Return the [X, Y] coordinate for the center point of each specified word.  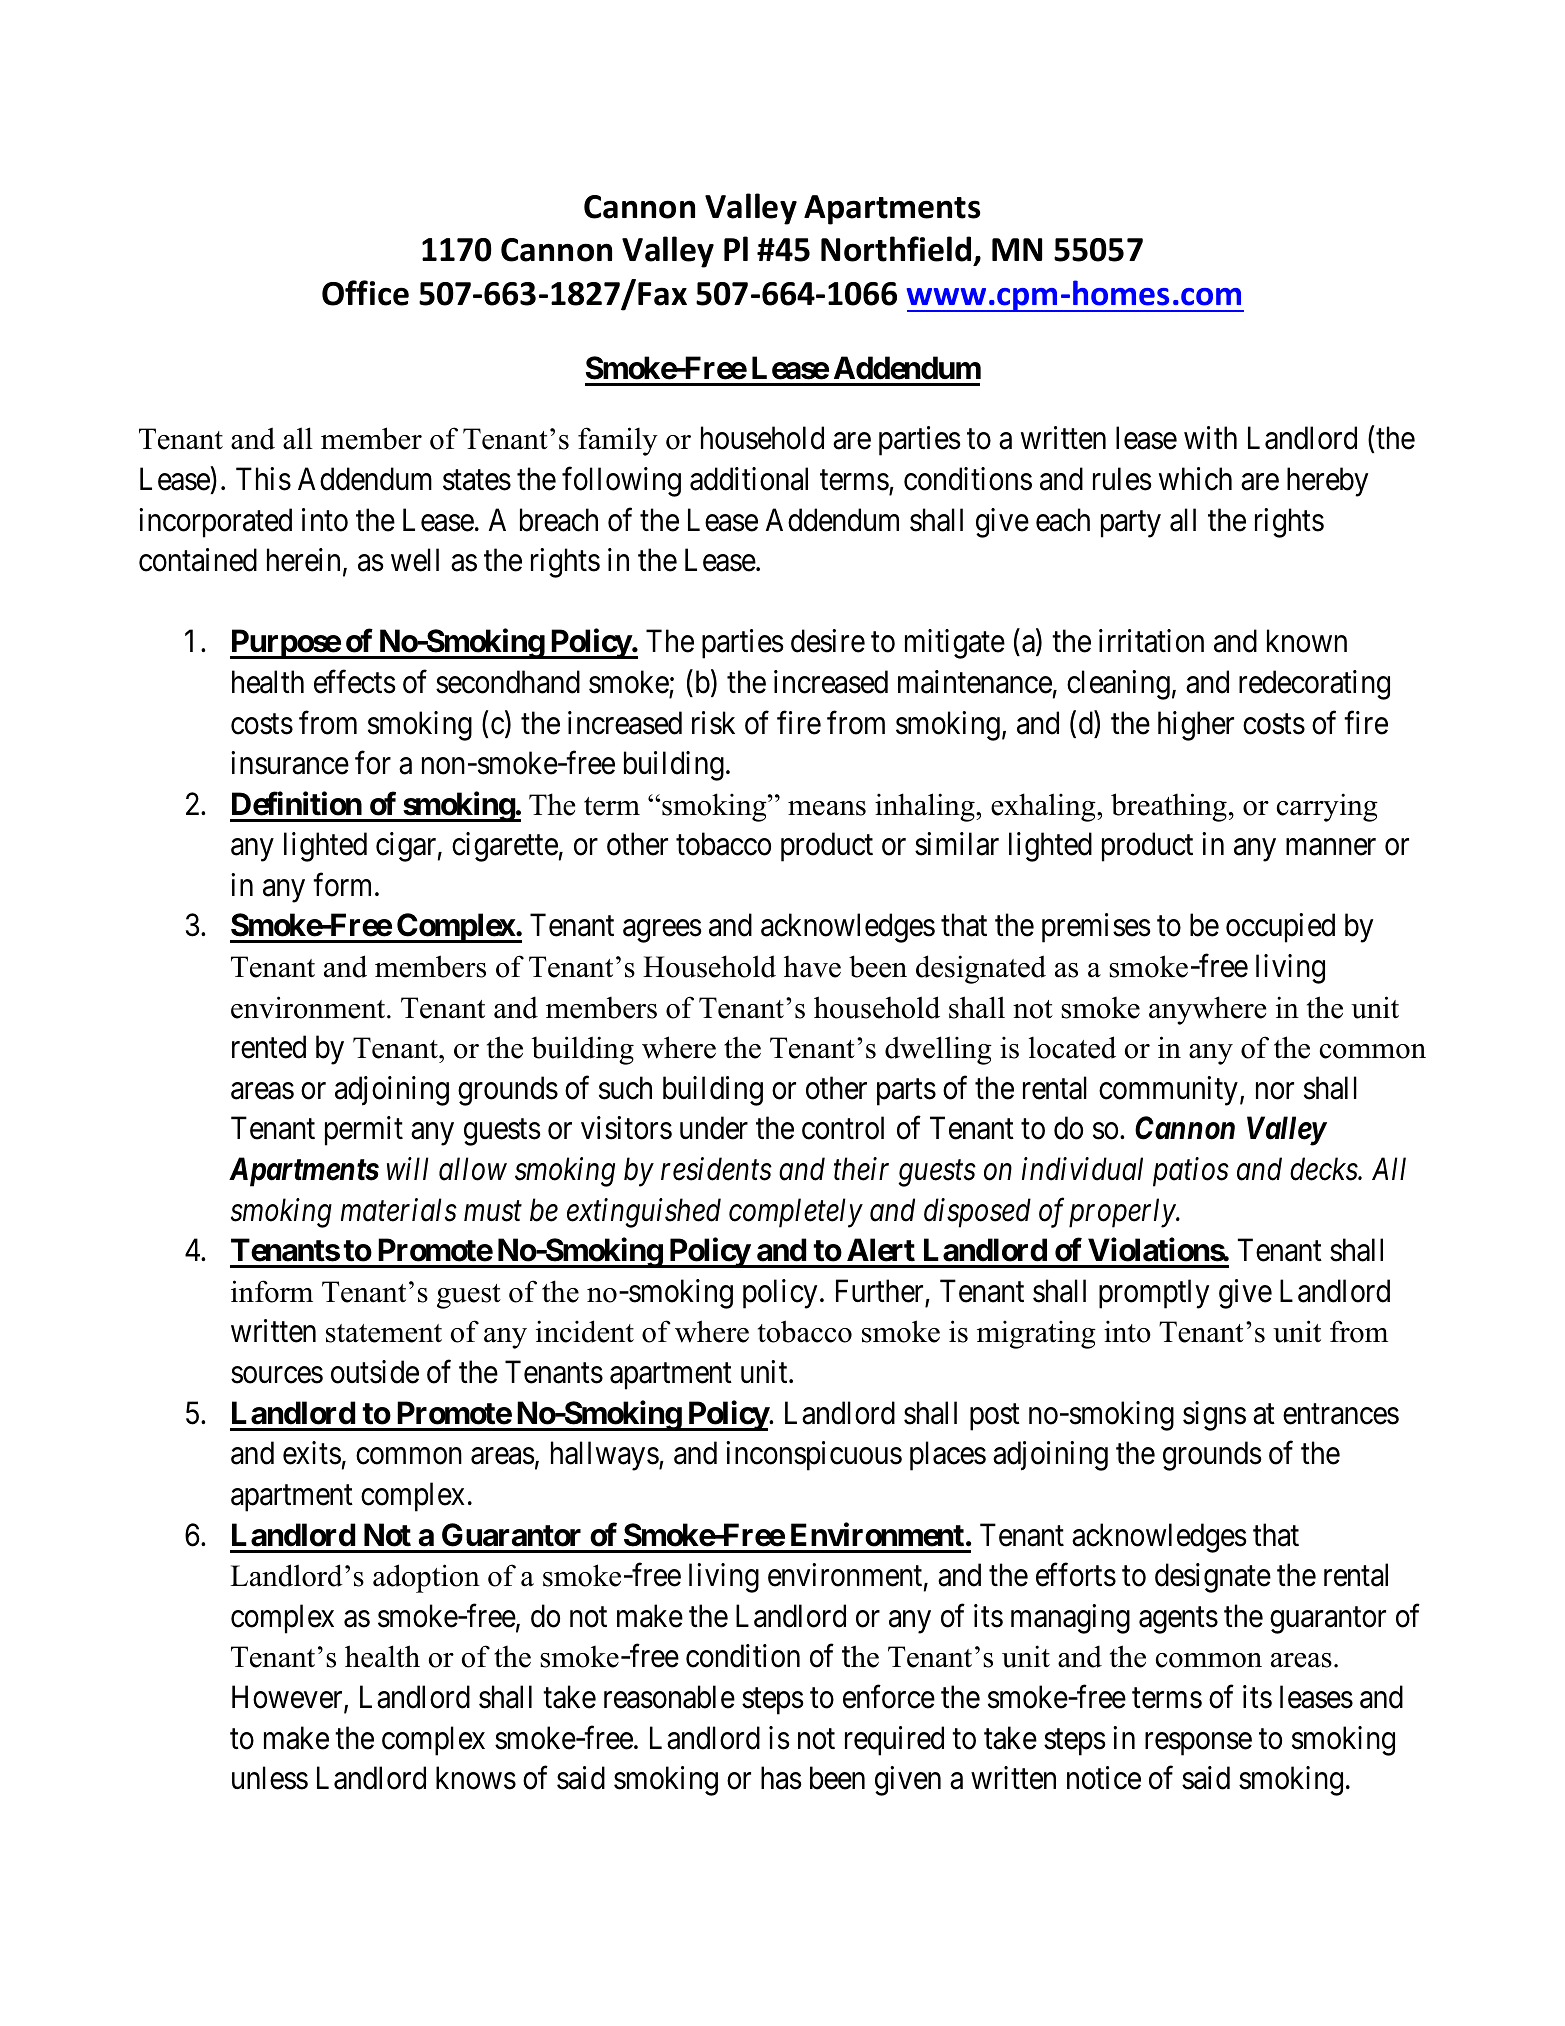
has [781, 1778]
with [1210, 437]
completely [796, 1213]
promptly [1154, 1294]
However [288, 1698]
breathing [1169, 807]
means [827, 808]
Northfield [896, 249]
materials [399, 1210]
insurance [290, 763]
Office [365, 293]
